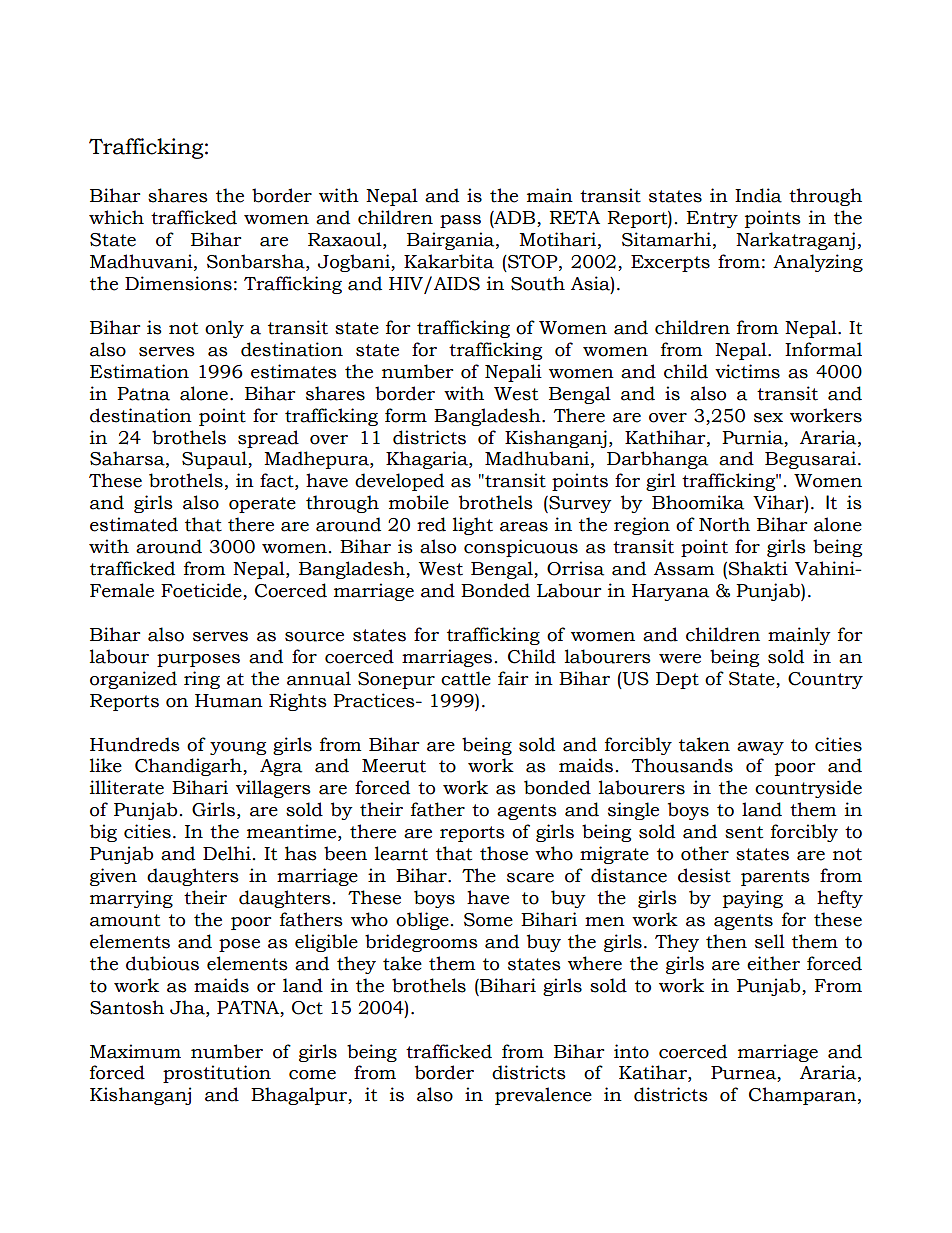  What do you see at coordinates (768, 418) in the document?
I see `sex` at bounding box center [768, 418].
